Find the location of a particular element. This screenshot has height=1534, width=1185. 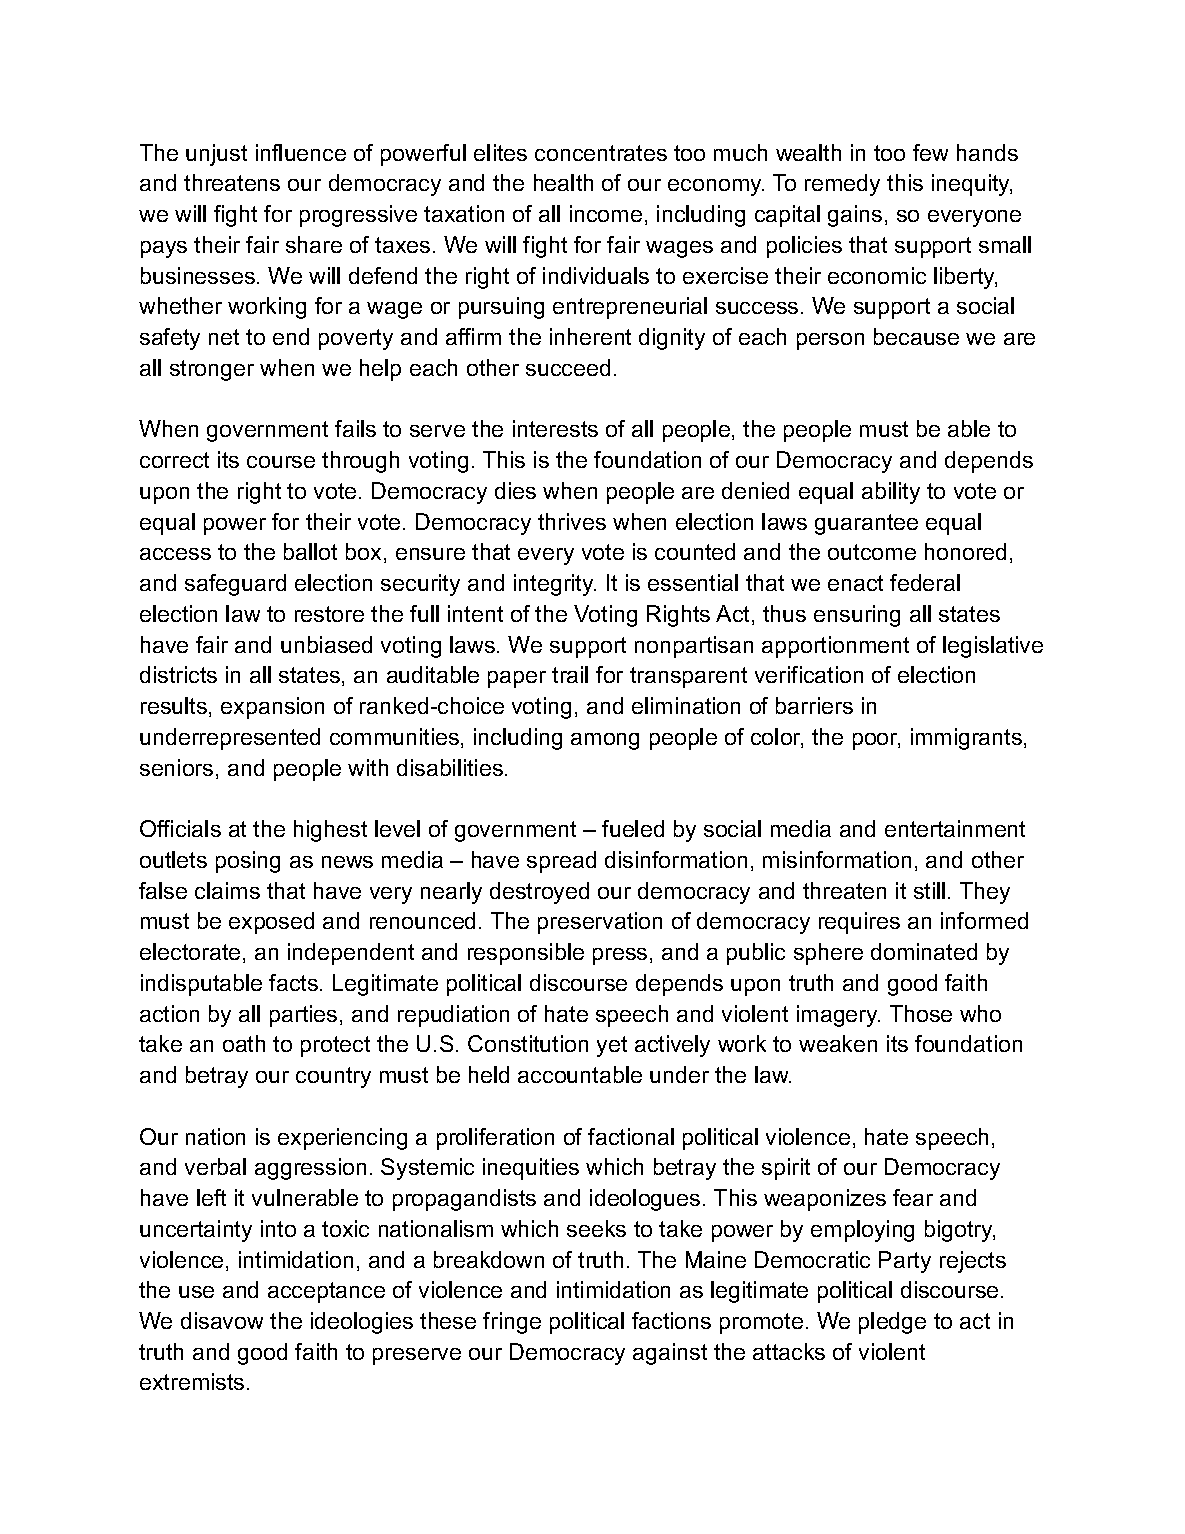

expansion is located at coordinates (272, 708).
